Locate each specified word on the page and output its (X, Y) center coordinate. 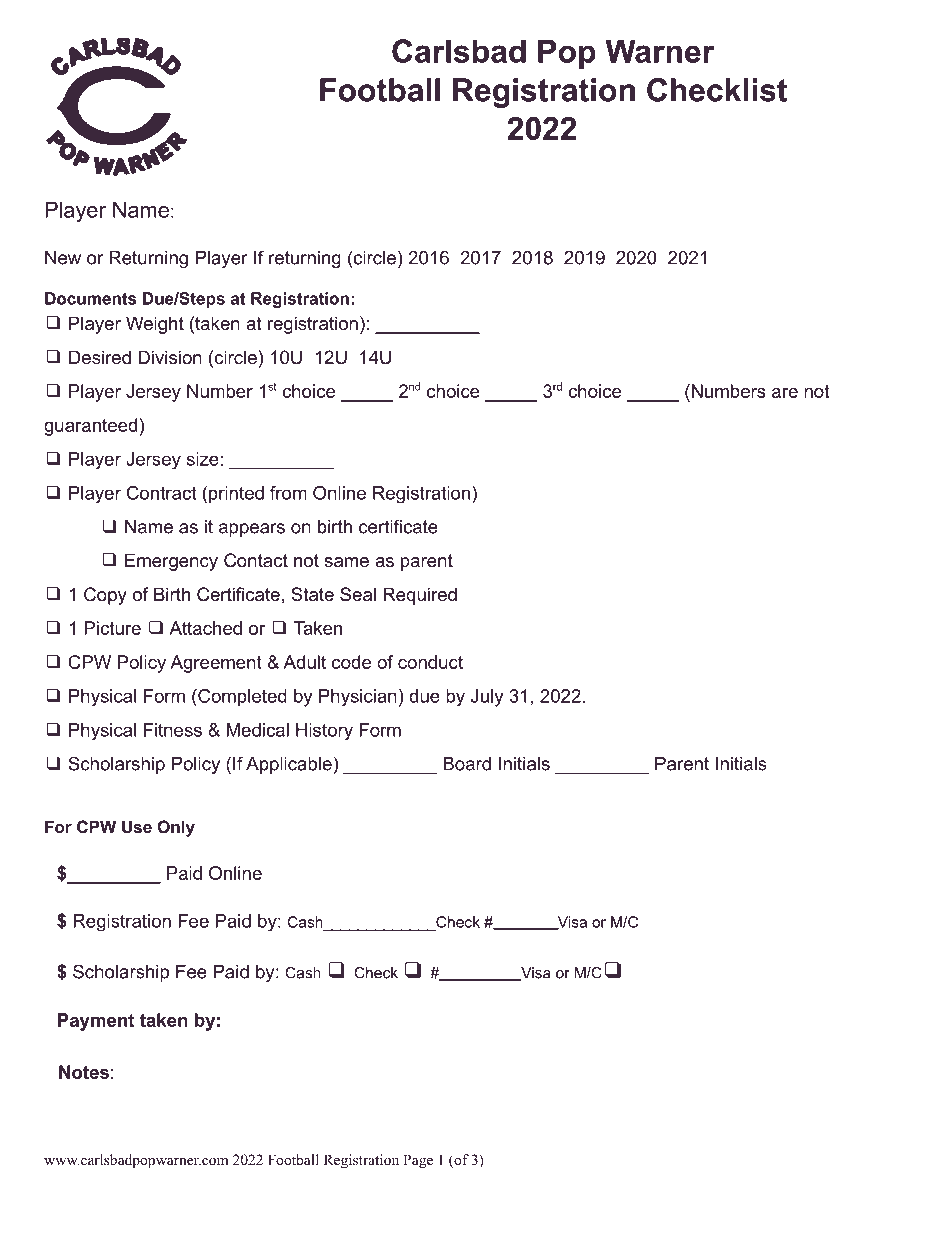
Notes (84, 1072)
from (288, 493)
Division (170, 357)
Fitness (173, 730)
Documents (90, 298)
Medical (258, 730)
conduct (430, 662)
